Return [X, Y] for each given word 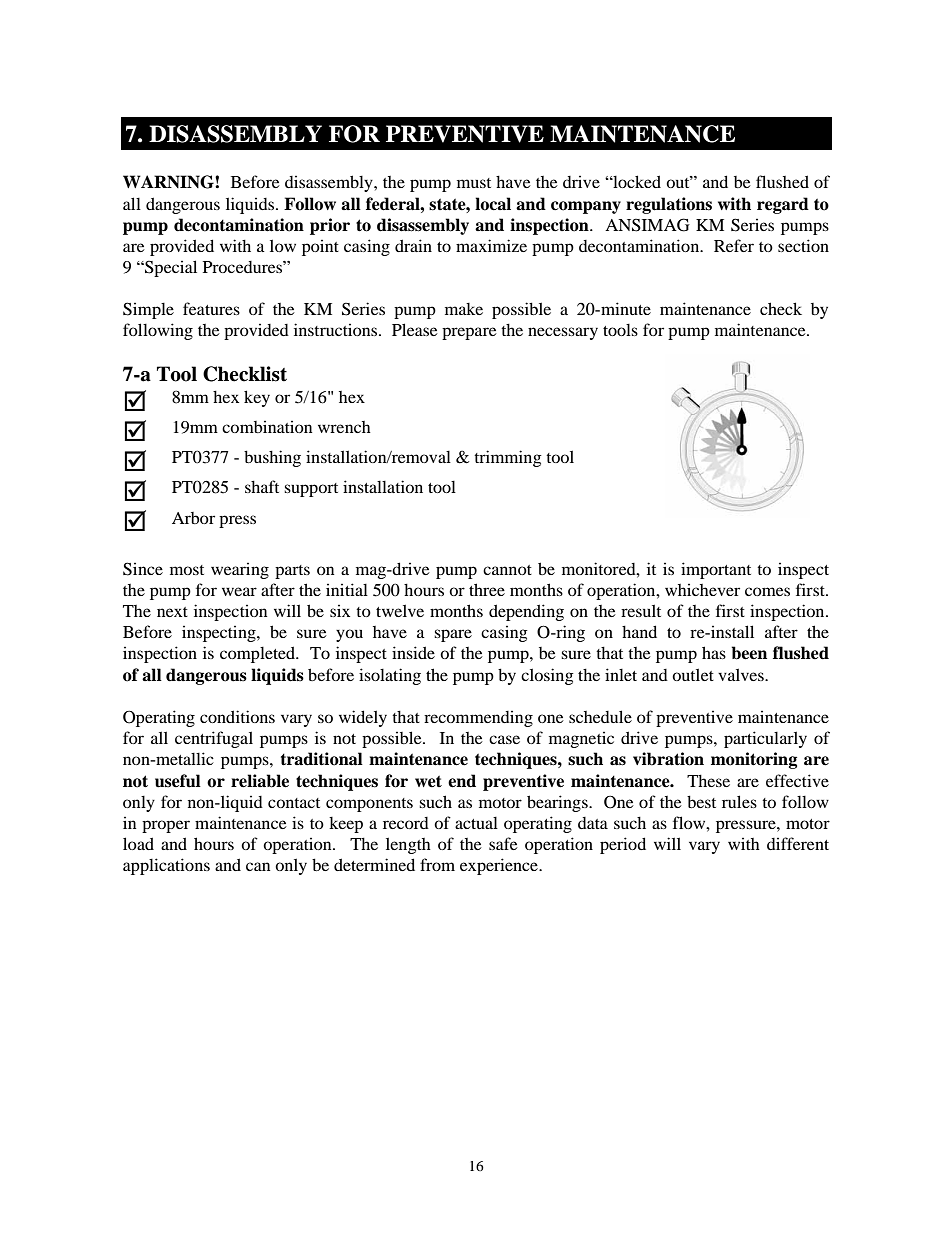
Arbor [193, 518]
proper [166, 826]
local [493, 204]
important [716, 570]
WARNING [169, 182]
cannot [507, 570]
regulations [669, 205]
